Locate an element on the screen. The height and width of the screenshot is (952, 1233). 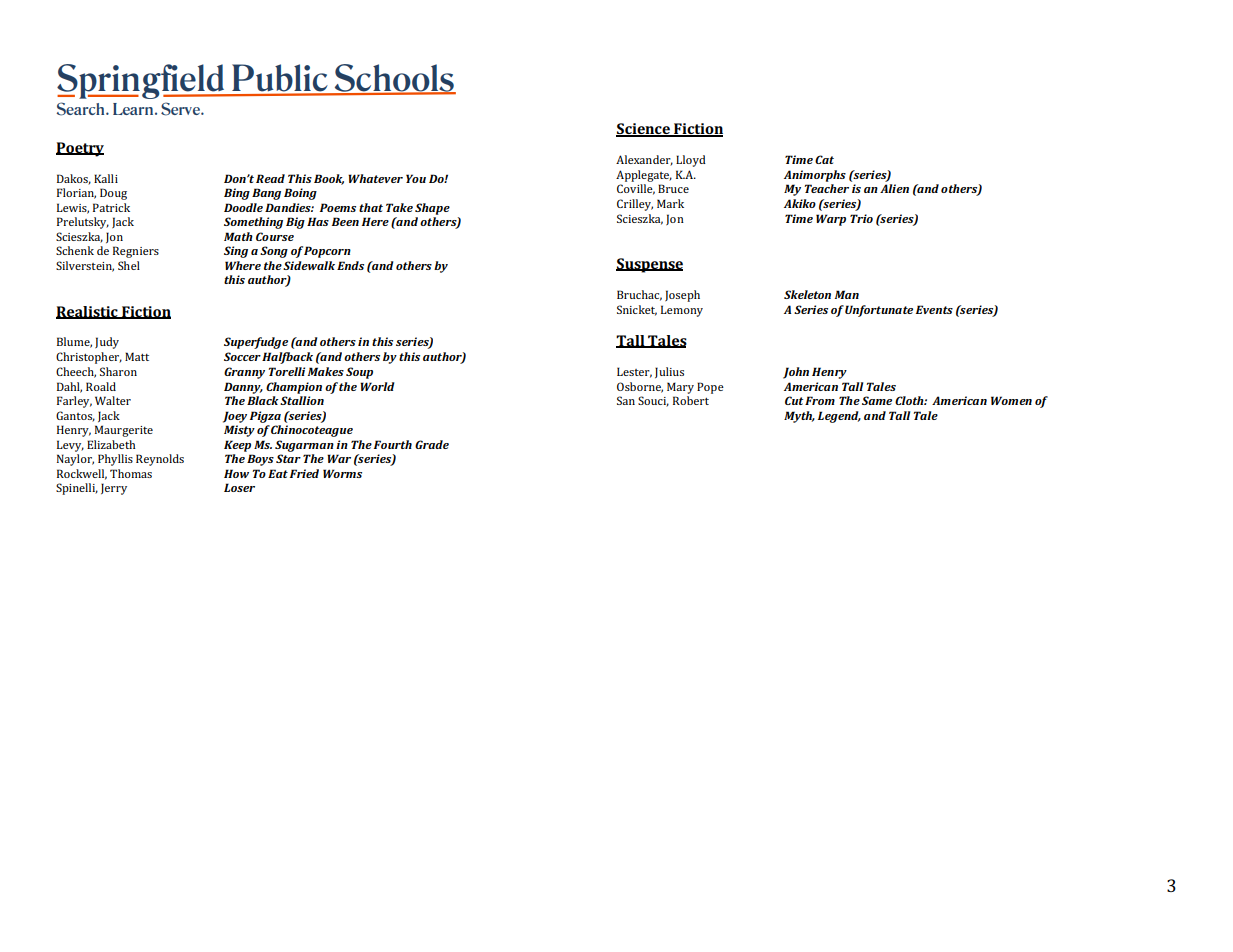
Cat is located at coordinates (824, 159).
